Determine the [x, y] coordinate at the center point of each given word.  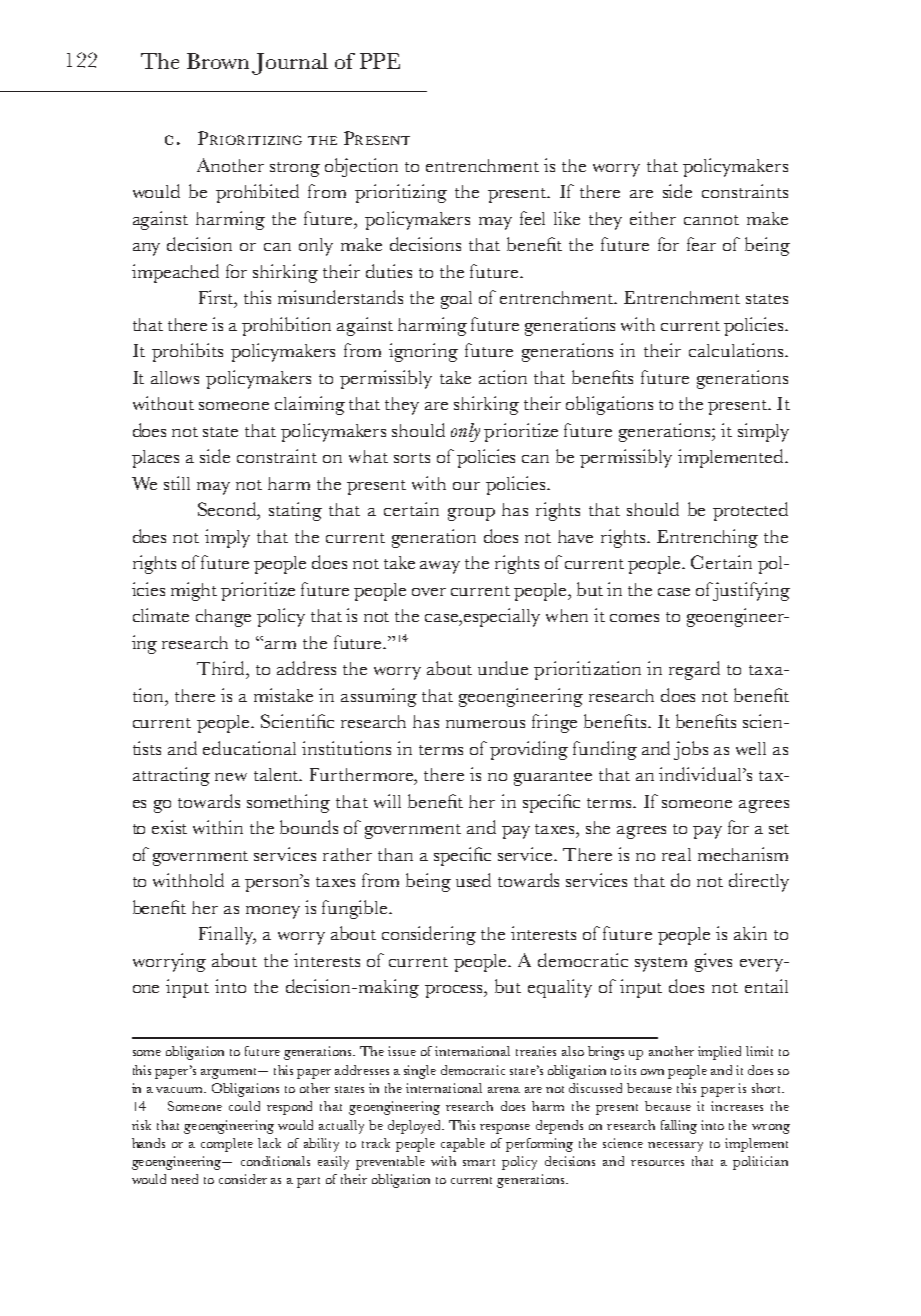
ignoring [423, 352]
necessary [675, 1147]
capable [463, 1145]
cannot [711, 220]
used [473, 880]
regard [694, 670]
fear [701, 244]
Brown [218, 61]
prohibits [187, 352]
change [223, 618]
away [440, 567]
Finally [227, 935]
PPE [380, 61]
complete [227, 1145]
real [676, 854]
